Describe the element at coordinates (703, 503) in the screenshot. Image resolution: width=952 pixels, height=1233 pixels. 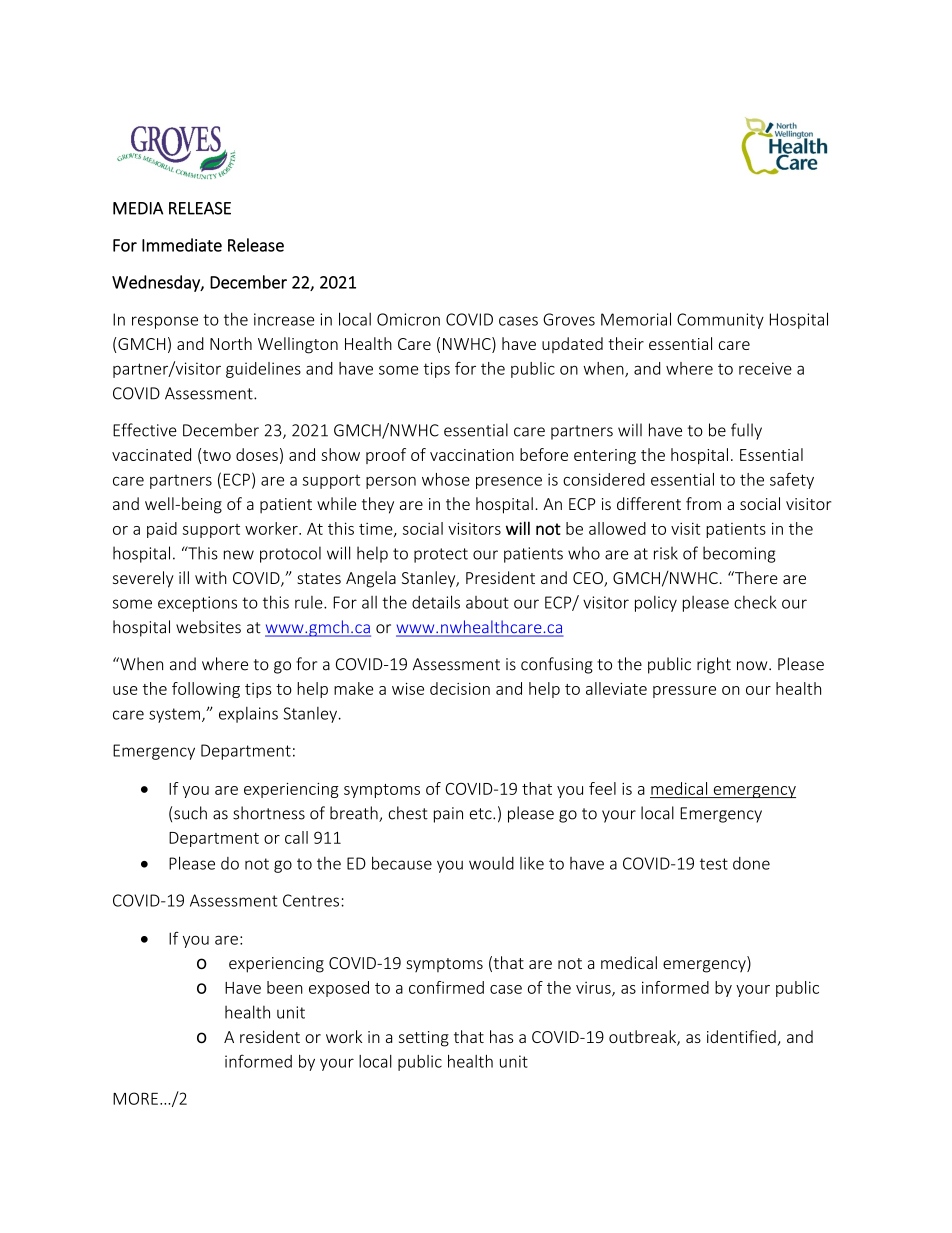
I see `from` at that location.
